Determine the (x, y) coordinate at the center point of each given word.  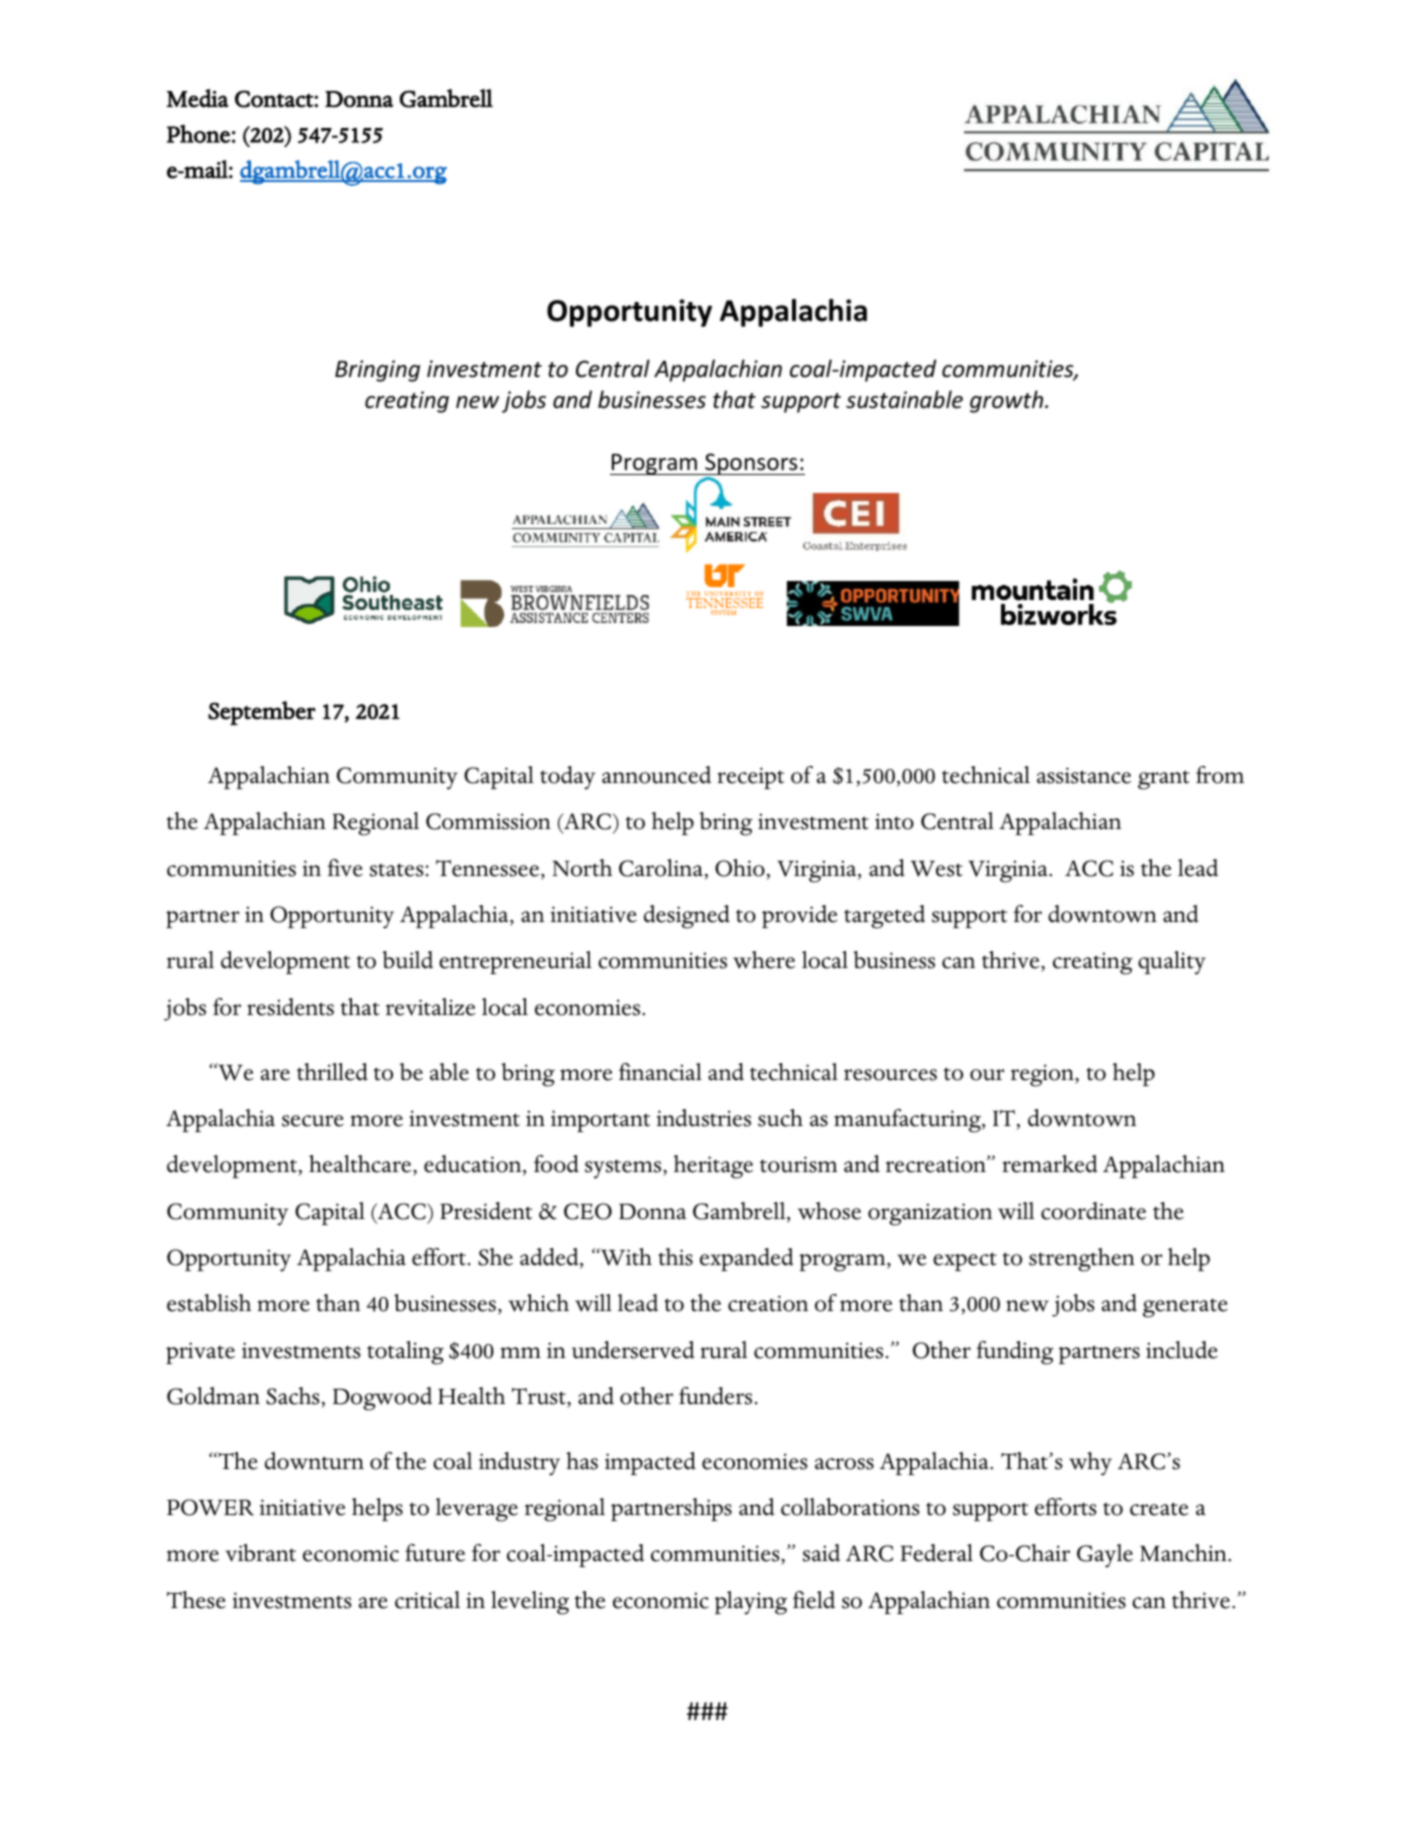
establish (209, 1303)
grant (1164, 780)
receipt (750, 778)
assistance (1084, 775)
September (262, 713)
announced (656, 775)
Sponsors (751, 465)
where (764, 960)
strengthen (1082, 1260)
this (675, 1257)
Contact (275, 99)
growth (1008, 401)
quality (1172, 963)
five (345, 868)
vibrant (260, 1553)
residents (290, 1007)
